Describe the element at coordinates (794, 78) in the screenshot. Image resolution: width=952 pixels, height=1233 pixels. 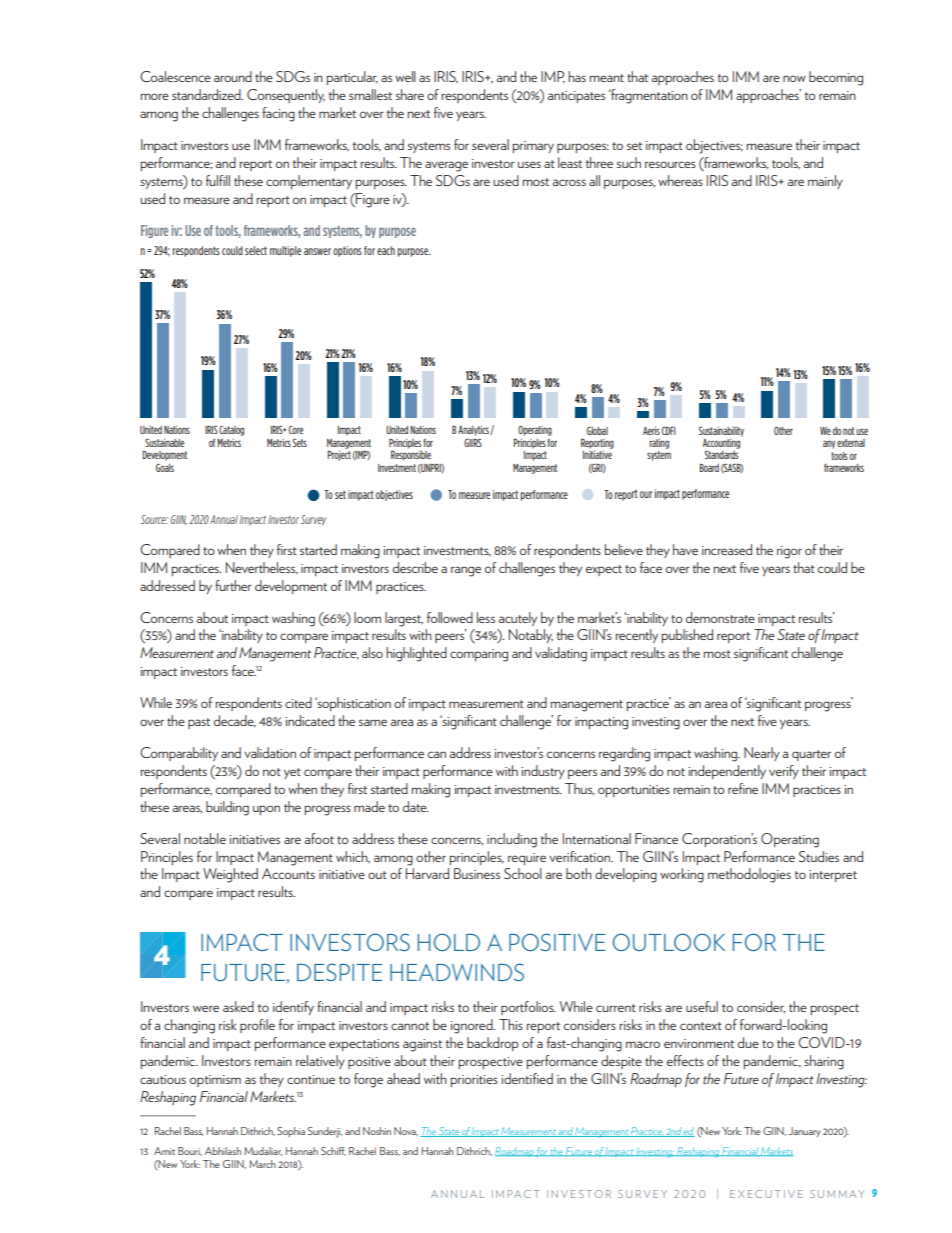
I see `now` at that location.
